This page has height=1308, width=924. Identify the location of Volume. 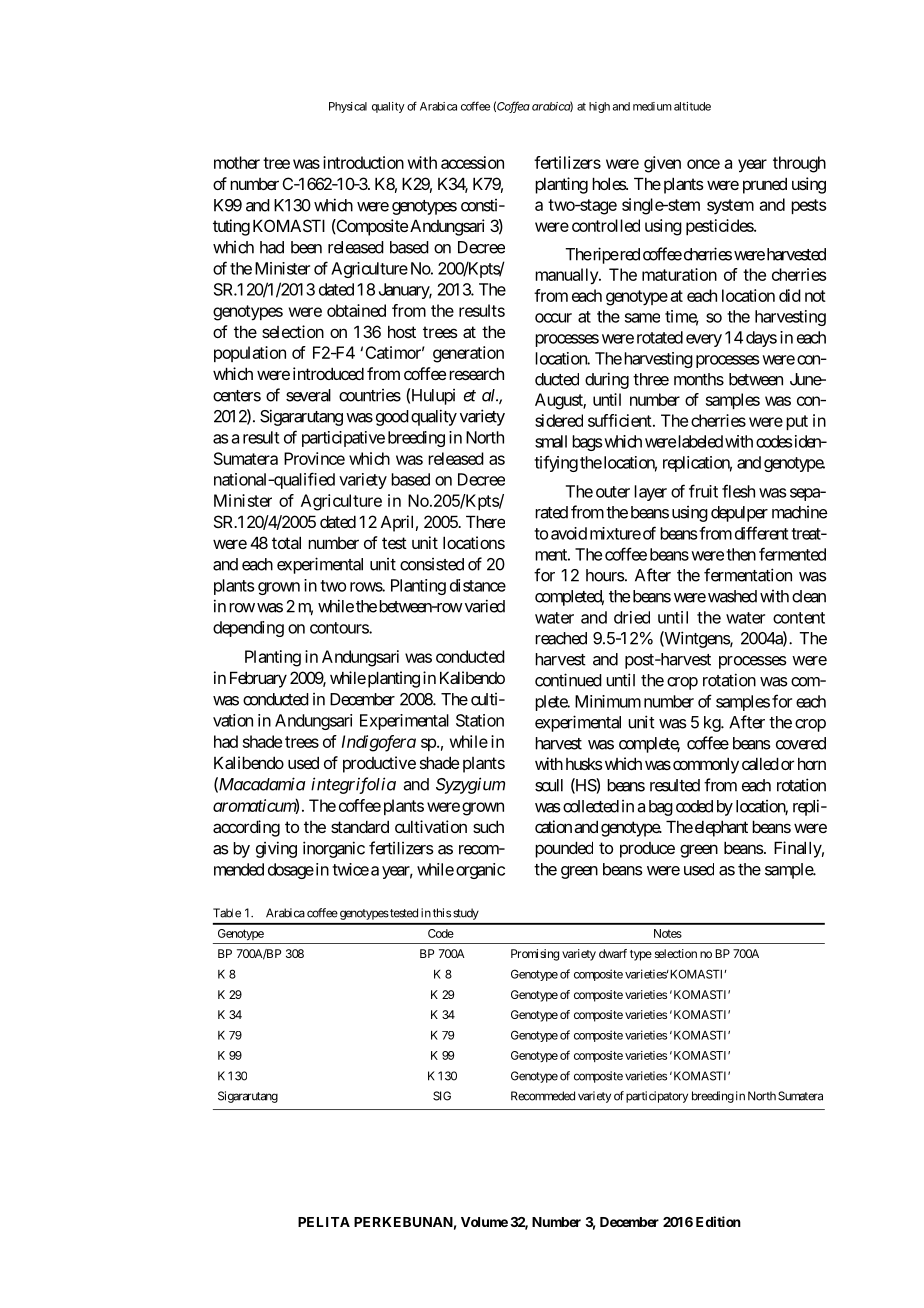
(484, 1222).
